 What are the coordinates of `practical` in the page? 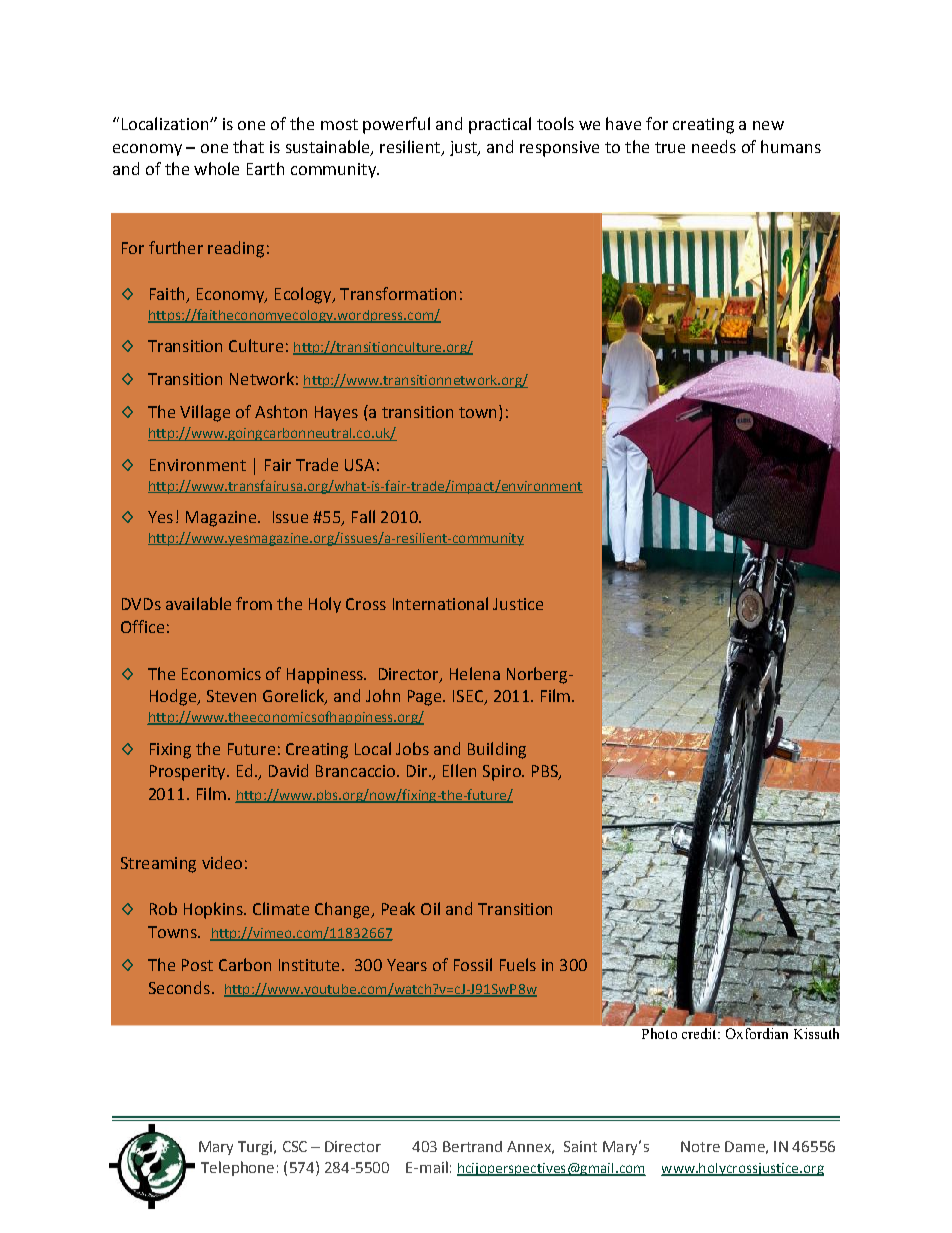 It's located at (500, 125).
